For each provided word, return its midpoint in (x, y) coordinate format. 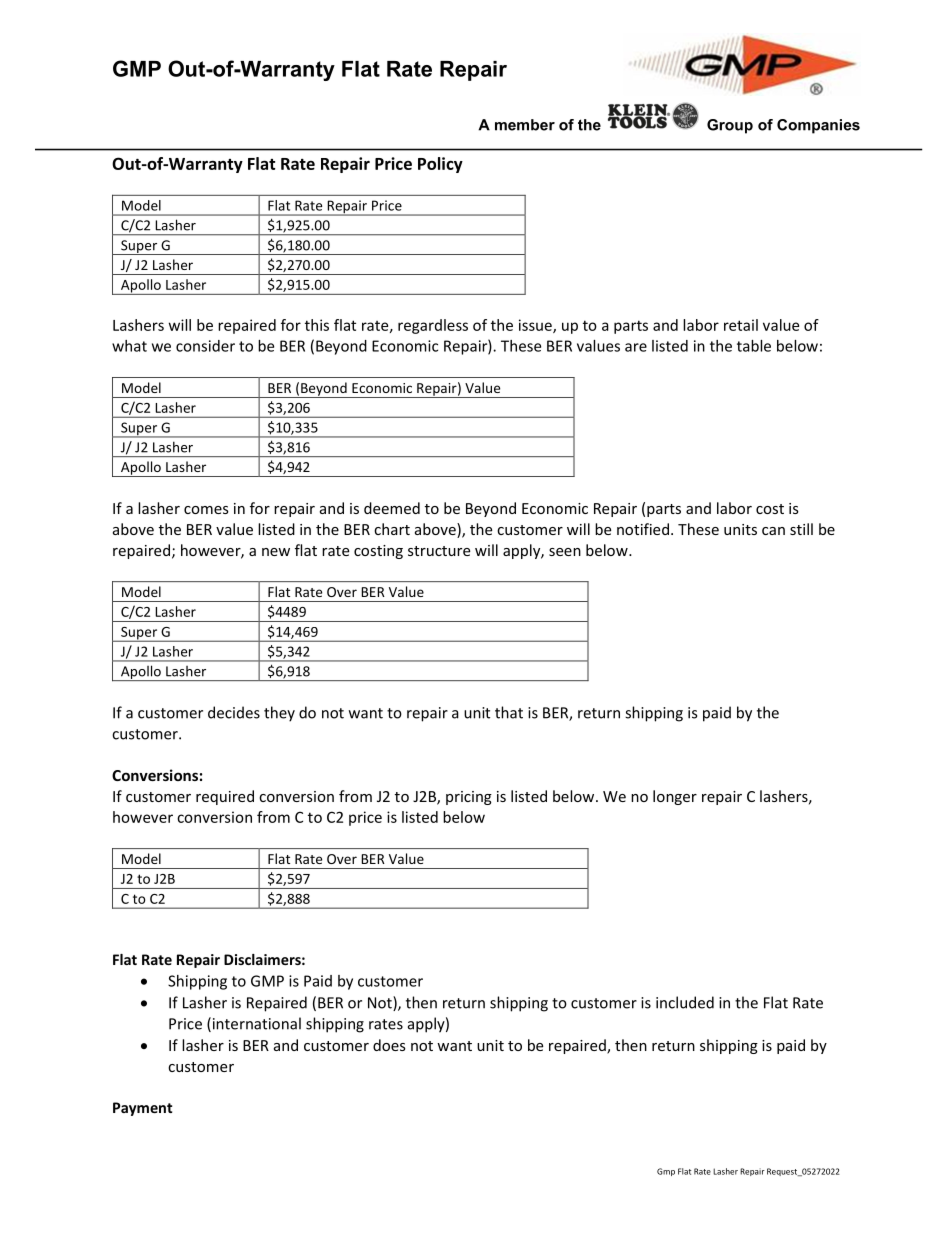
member (525, 125)
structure (439, 551)
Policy (440, 165)
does (389, 1045)
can (773, 531)
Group (730, 126)
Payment (142, 1109)
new (276, 552)
